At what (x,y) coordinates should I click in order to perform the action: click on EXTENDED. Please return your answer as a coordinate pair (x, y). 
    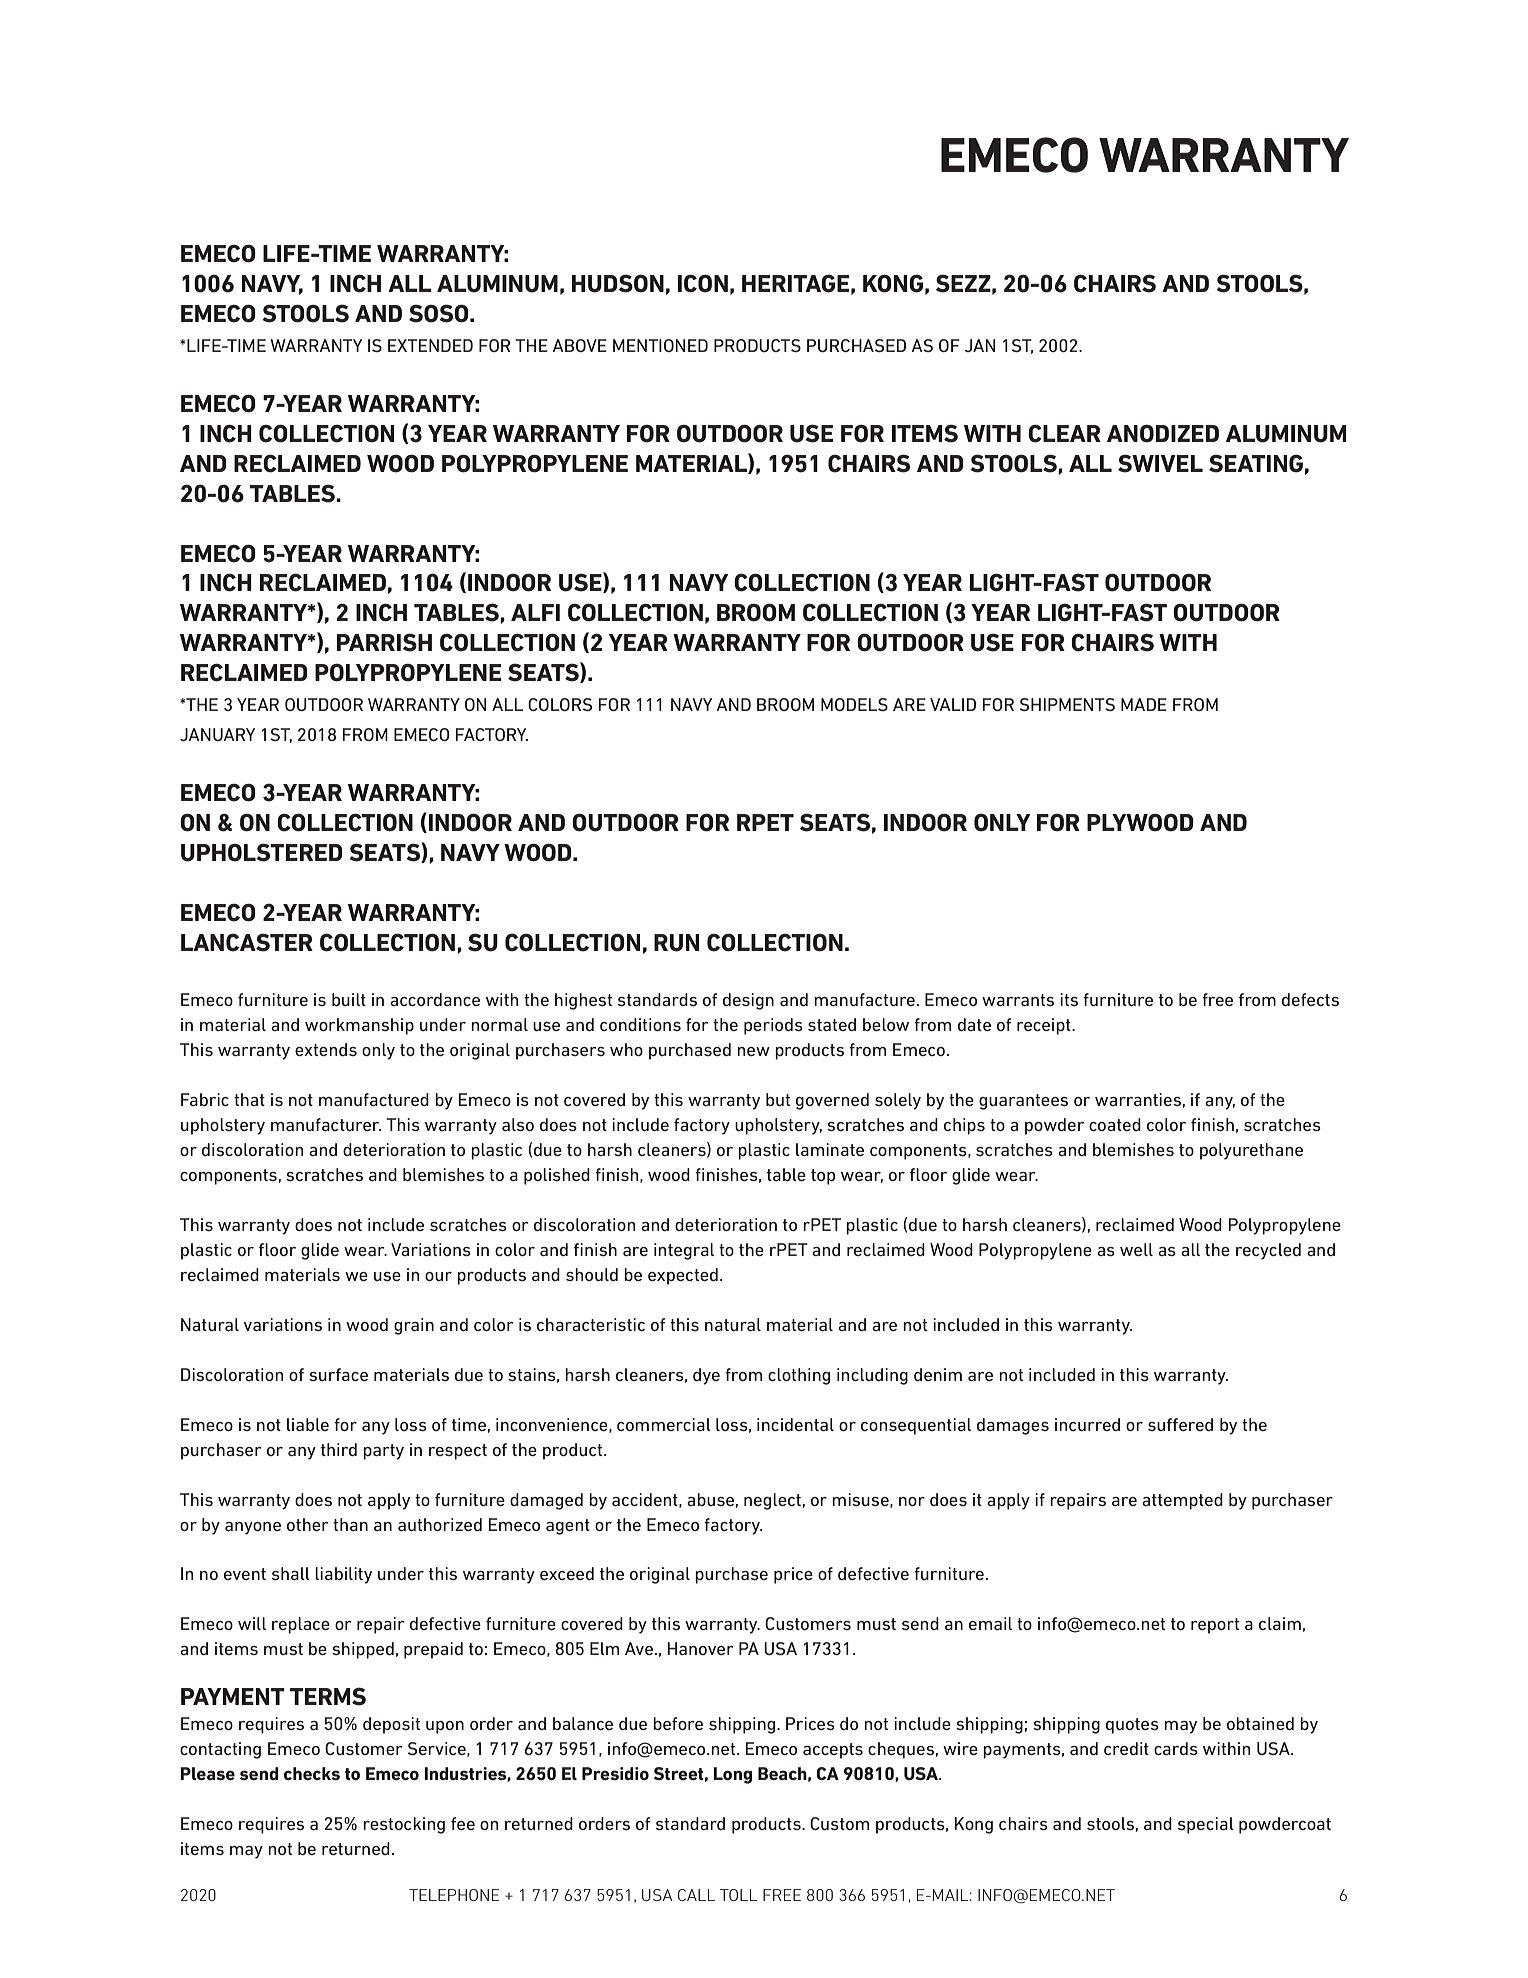
    Looking at the image, I should click on (430, 345).
